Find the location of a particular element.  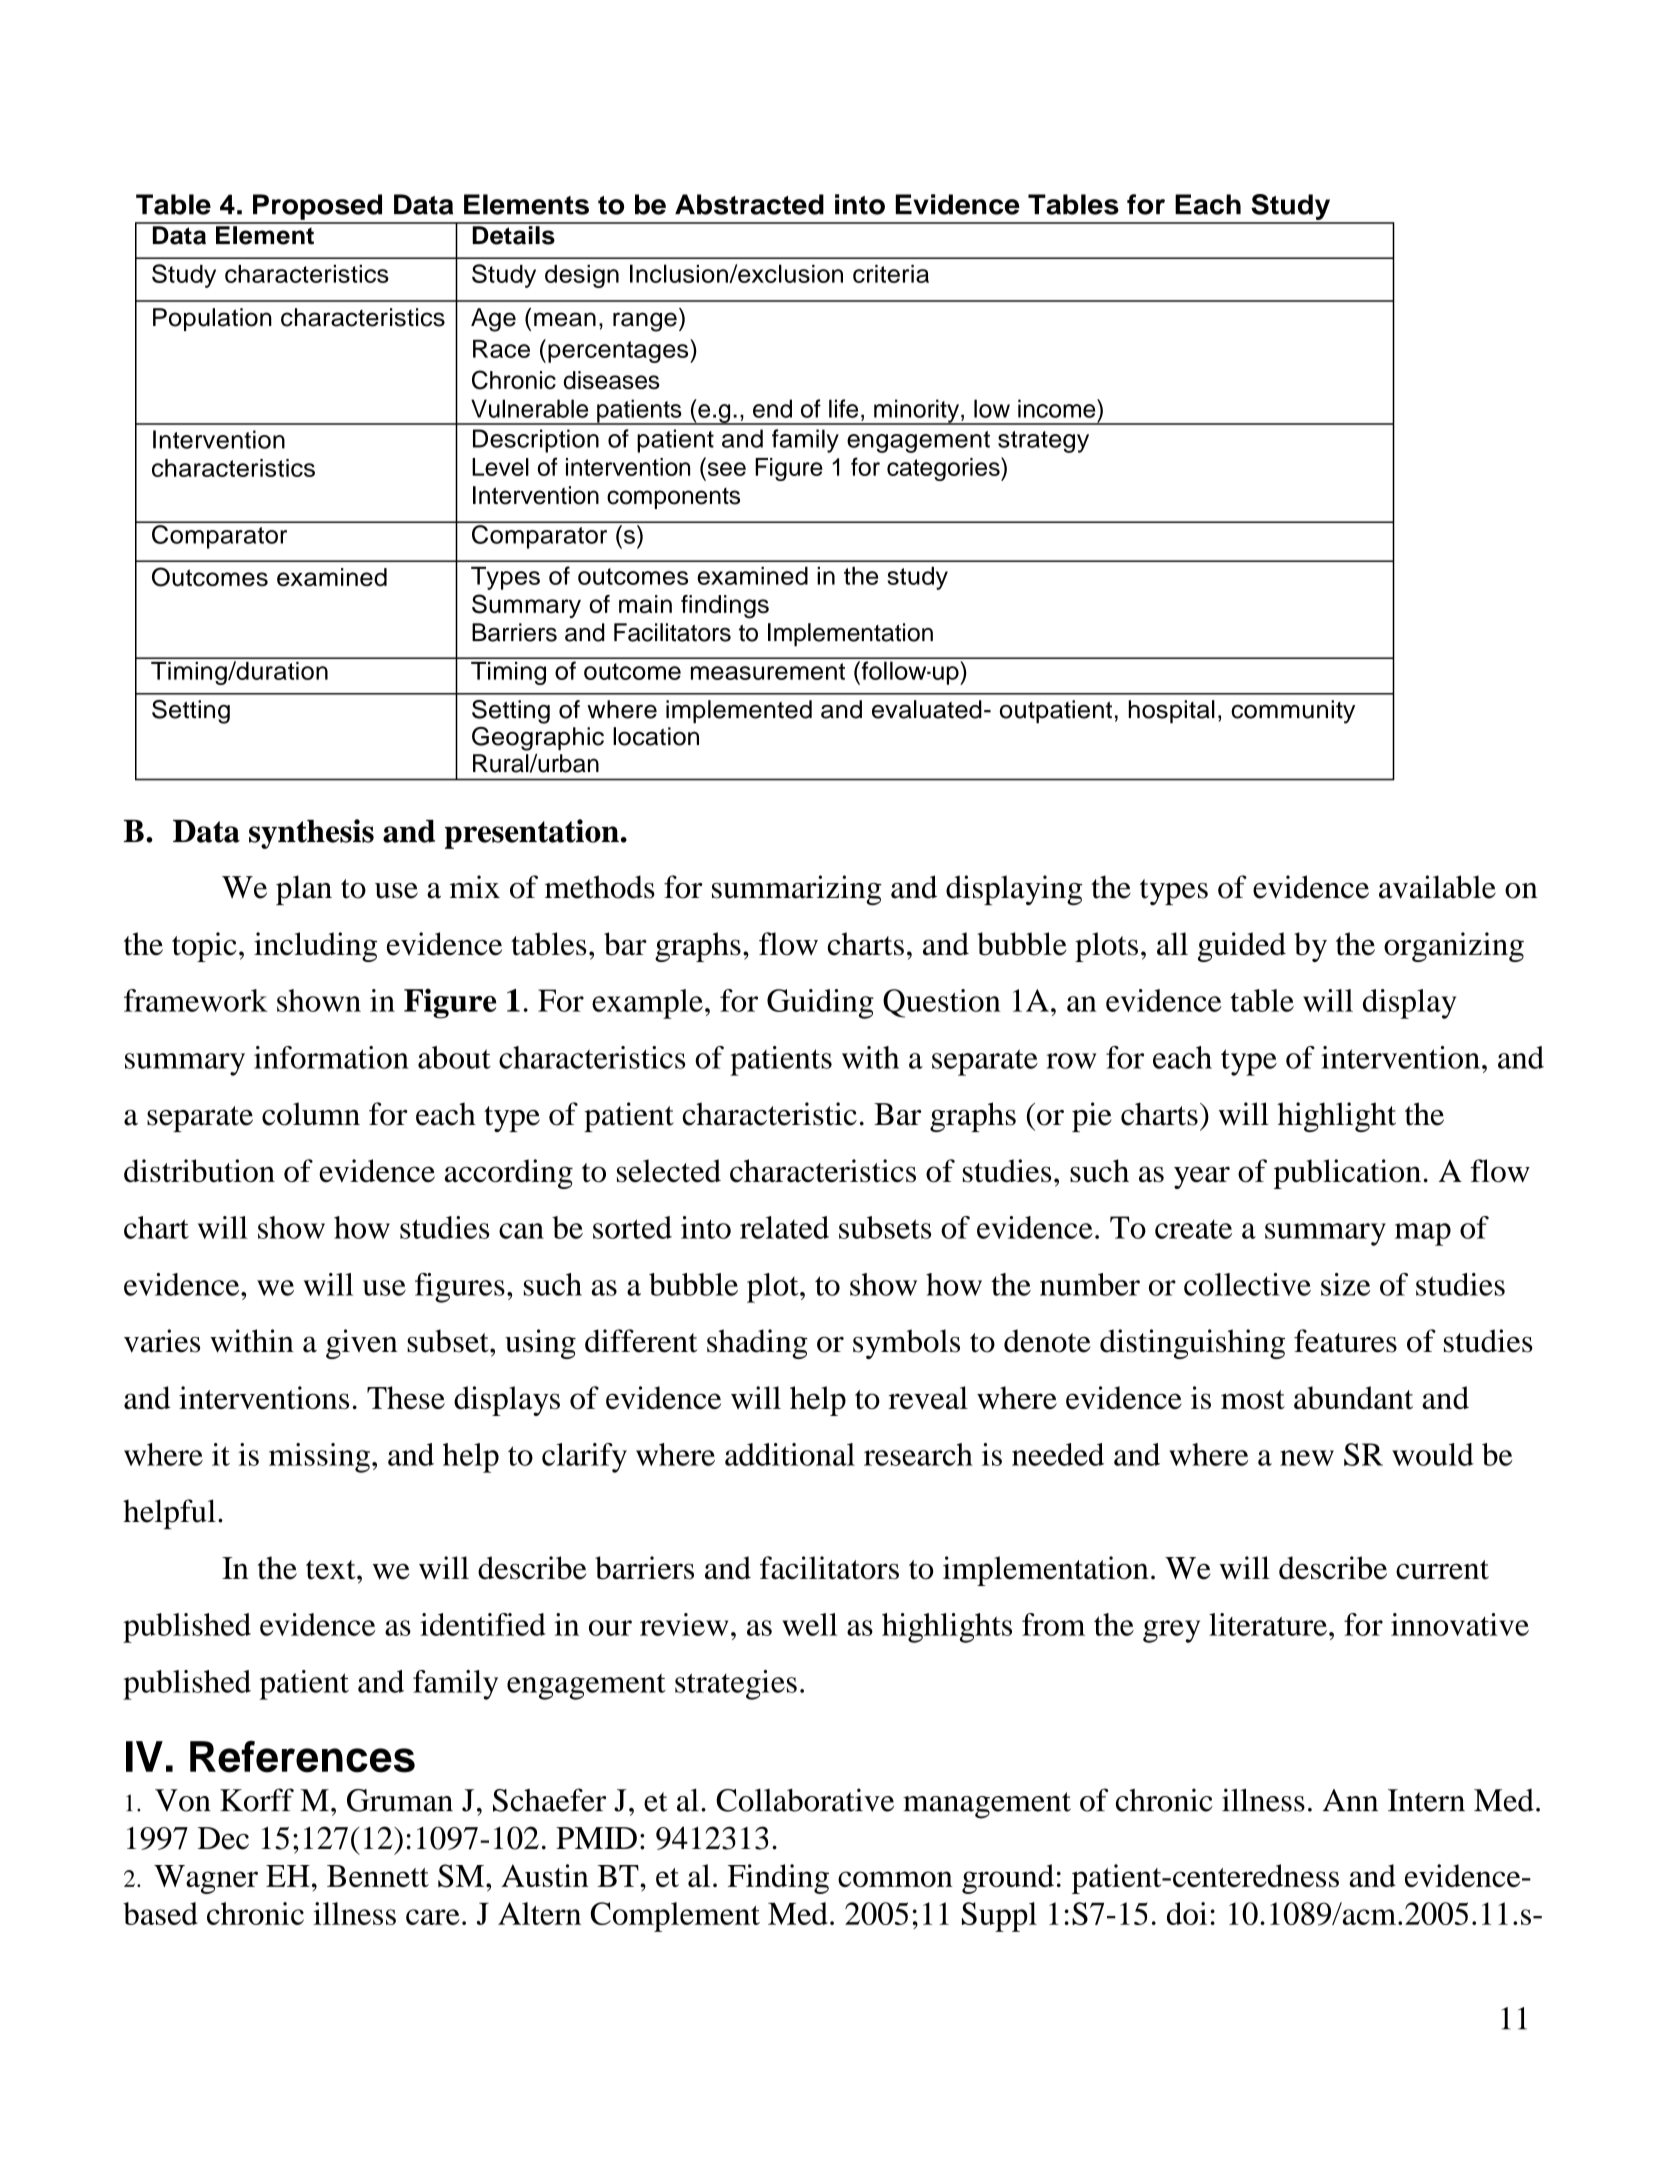

criteria is located at coordinates (891, 274).
